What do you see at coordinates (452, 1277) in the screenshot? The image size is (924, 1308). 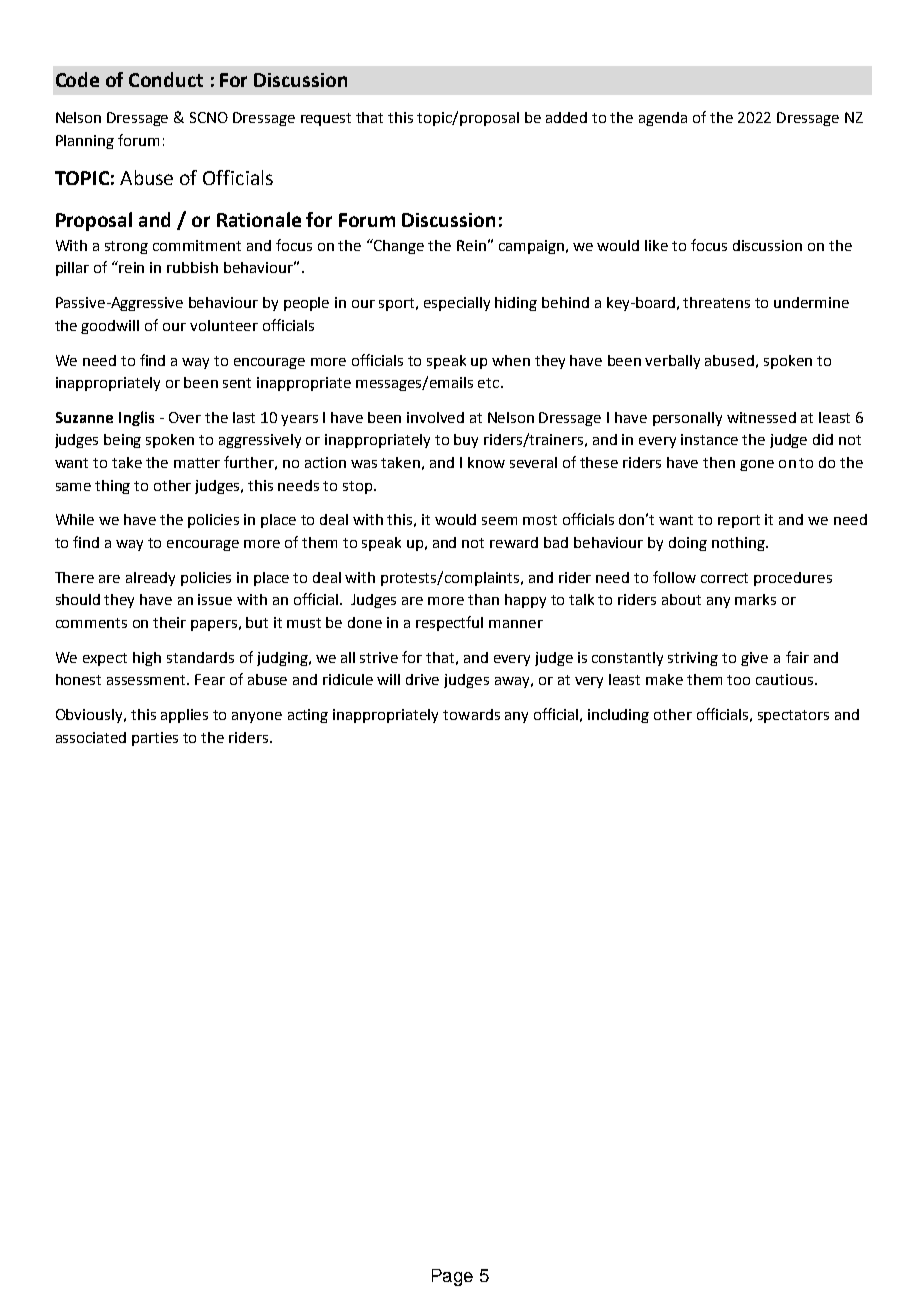 I see `Page` at bounding box center [452, 1277].
